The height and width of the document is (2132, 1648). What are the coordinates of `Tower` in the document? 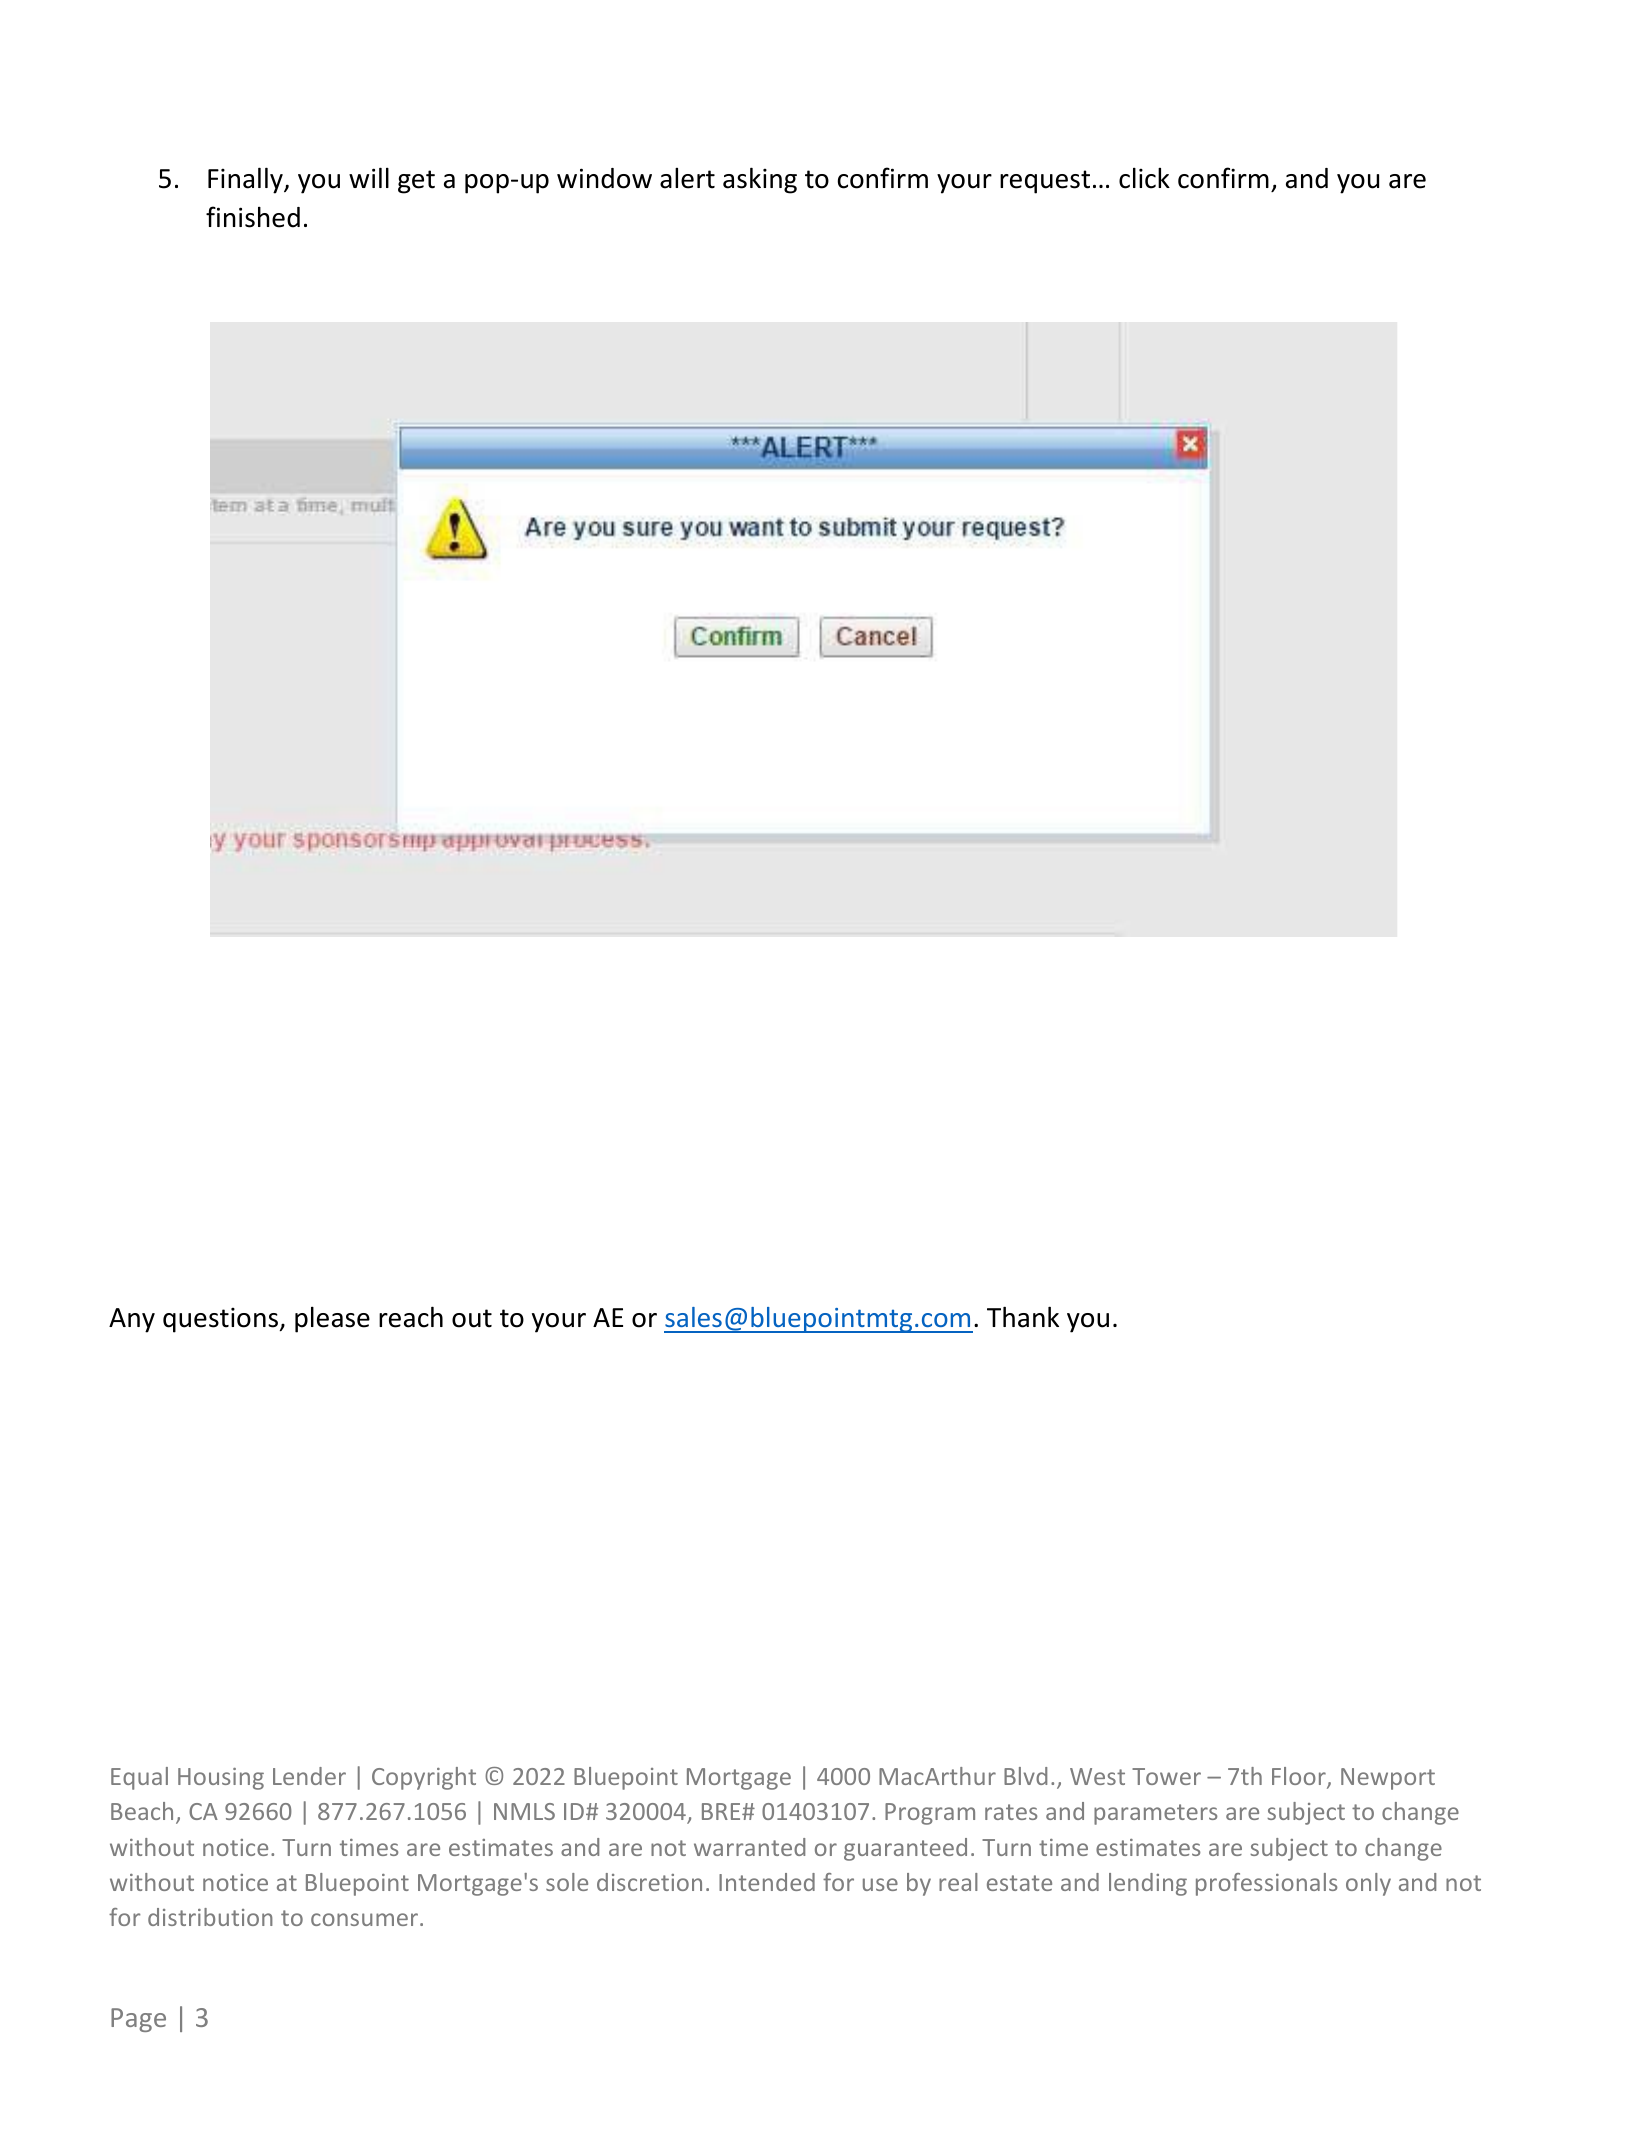 It's located at (1166, 1776).
